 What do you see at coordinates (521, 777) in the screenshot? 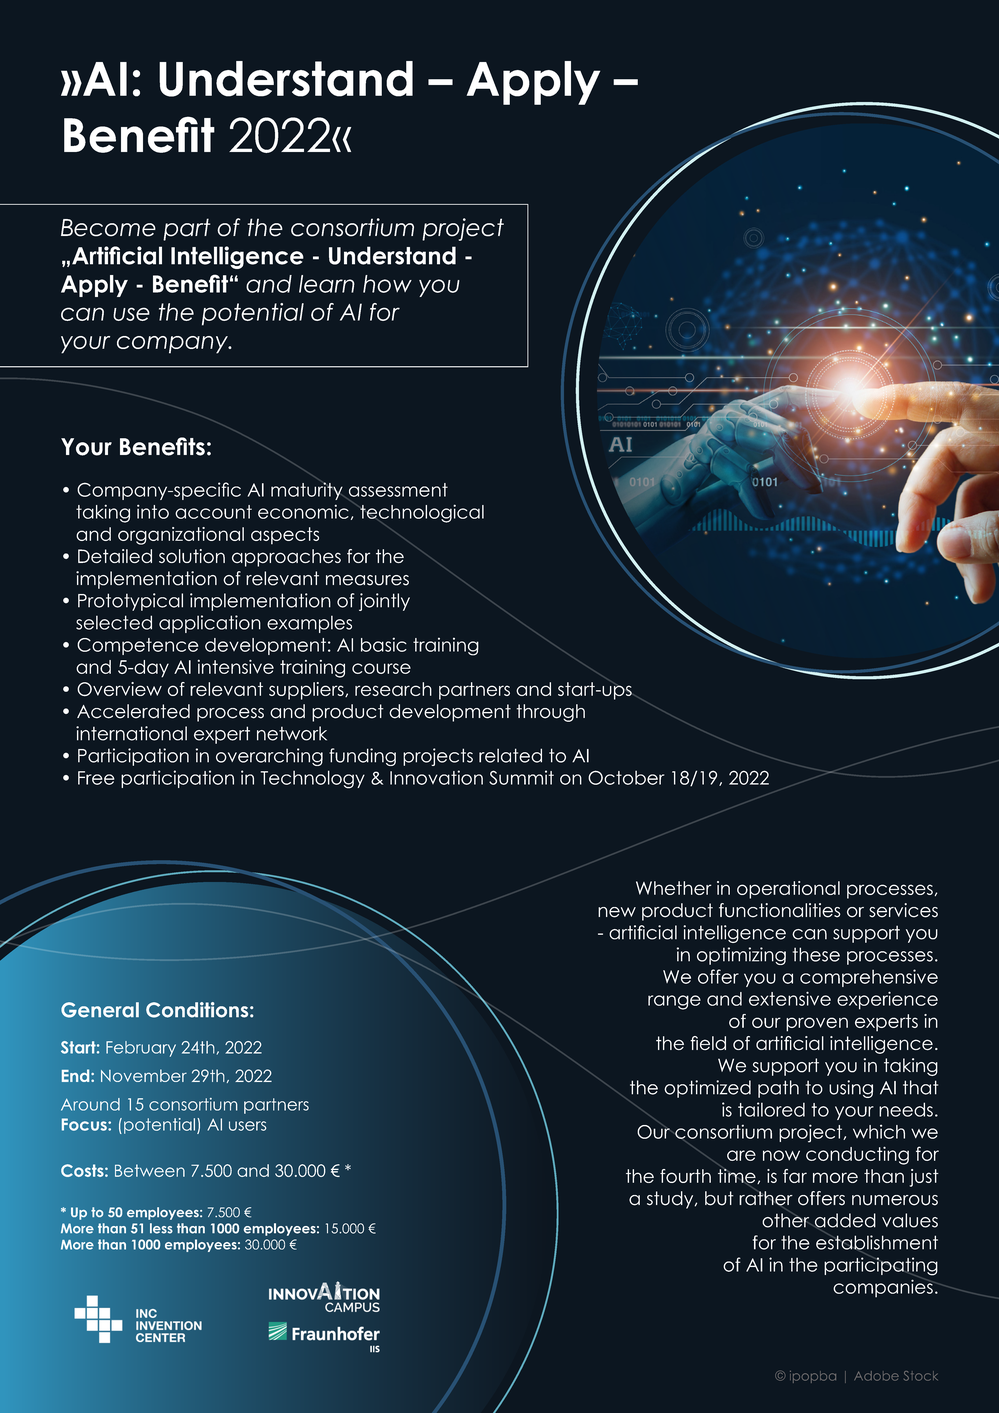
I see `Summit` at bounding box center [521, 777].
